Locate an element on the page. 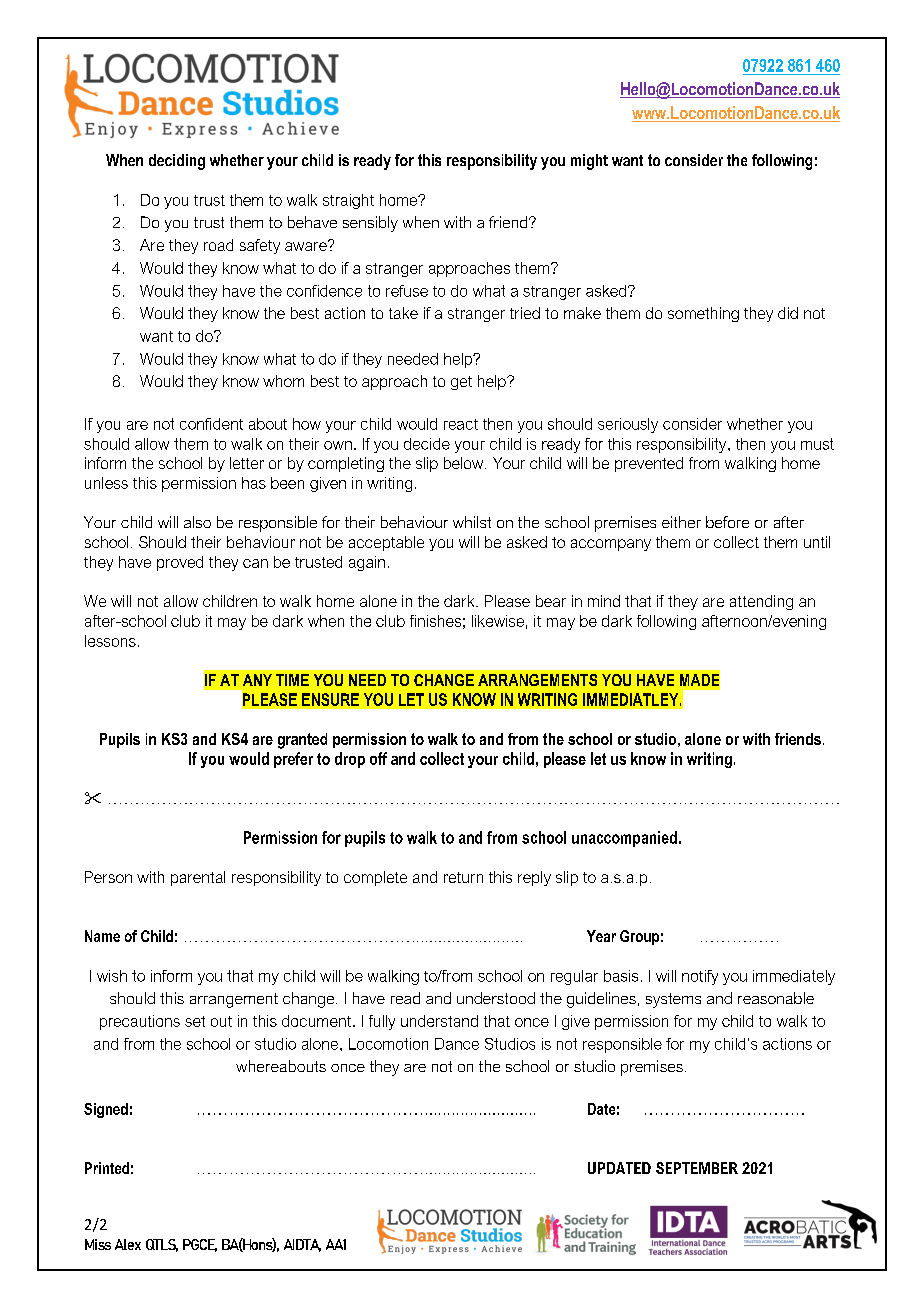  sensibly is located at coordinates (370, 224).
